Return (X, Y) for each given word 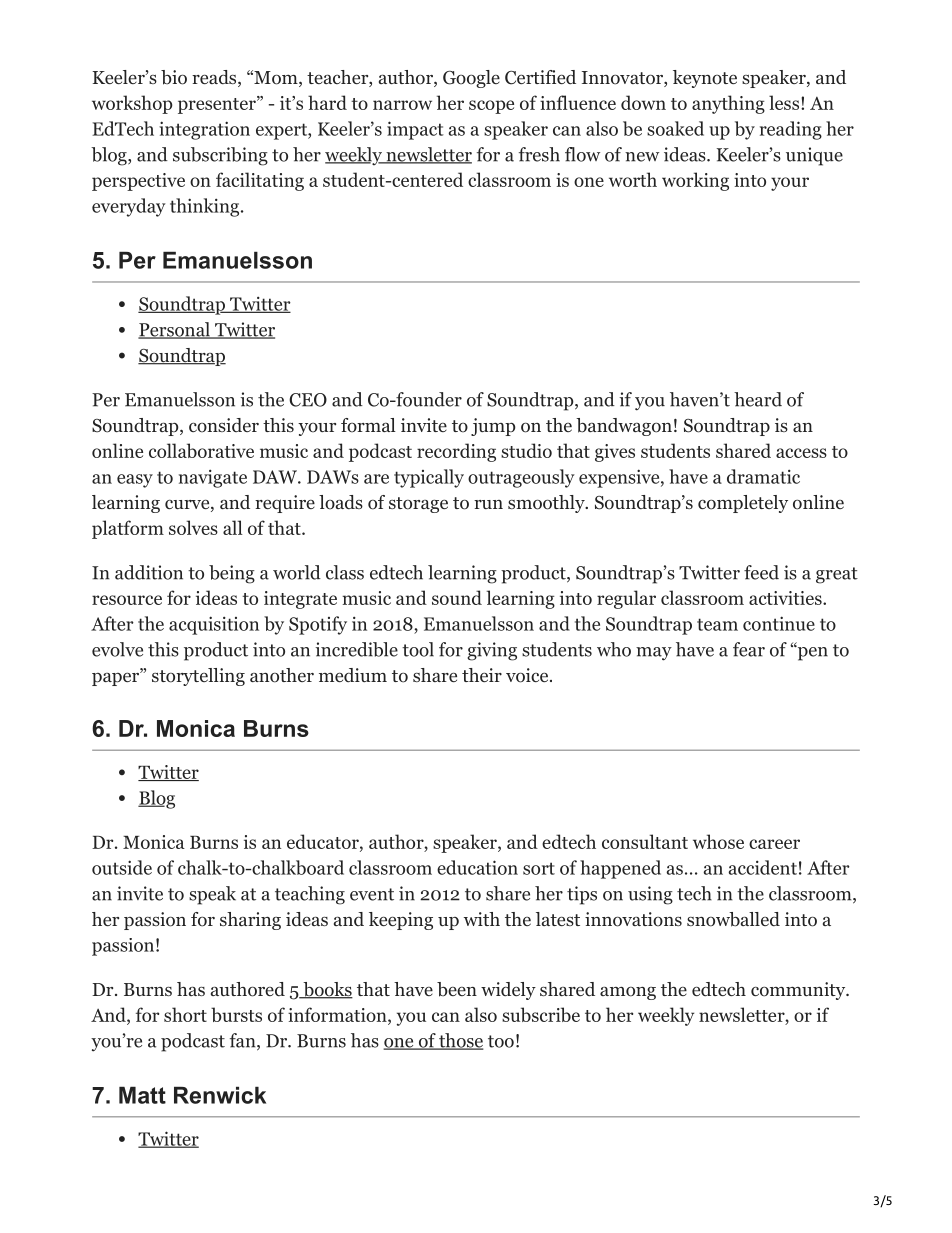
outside (122, 867)
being (232, 574)
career (774, 844)
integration (204, 130)
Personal (175, 330)
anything (728, 104)
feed (761, 572)
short (185, 1014)
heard (758, 399)
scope (491, 107)
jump (493, 427)
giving (492, 651)
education (477, 867)
